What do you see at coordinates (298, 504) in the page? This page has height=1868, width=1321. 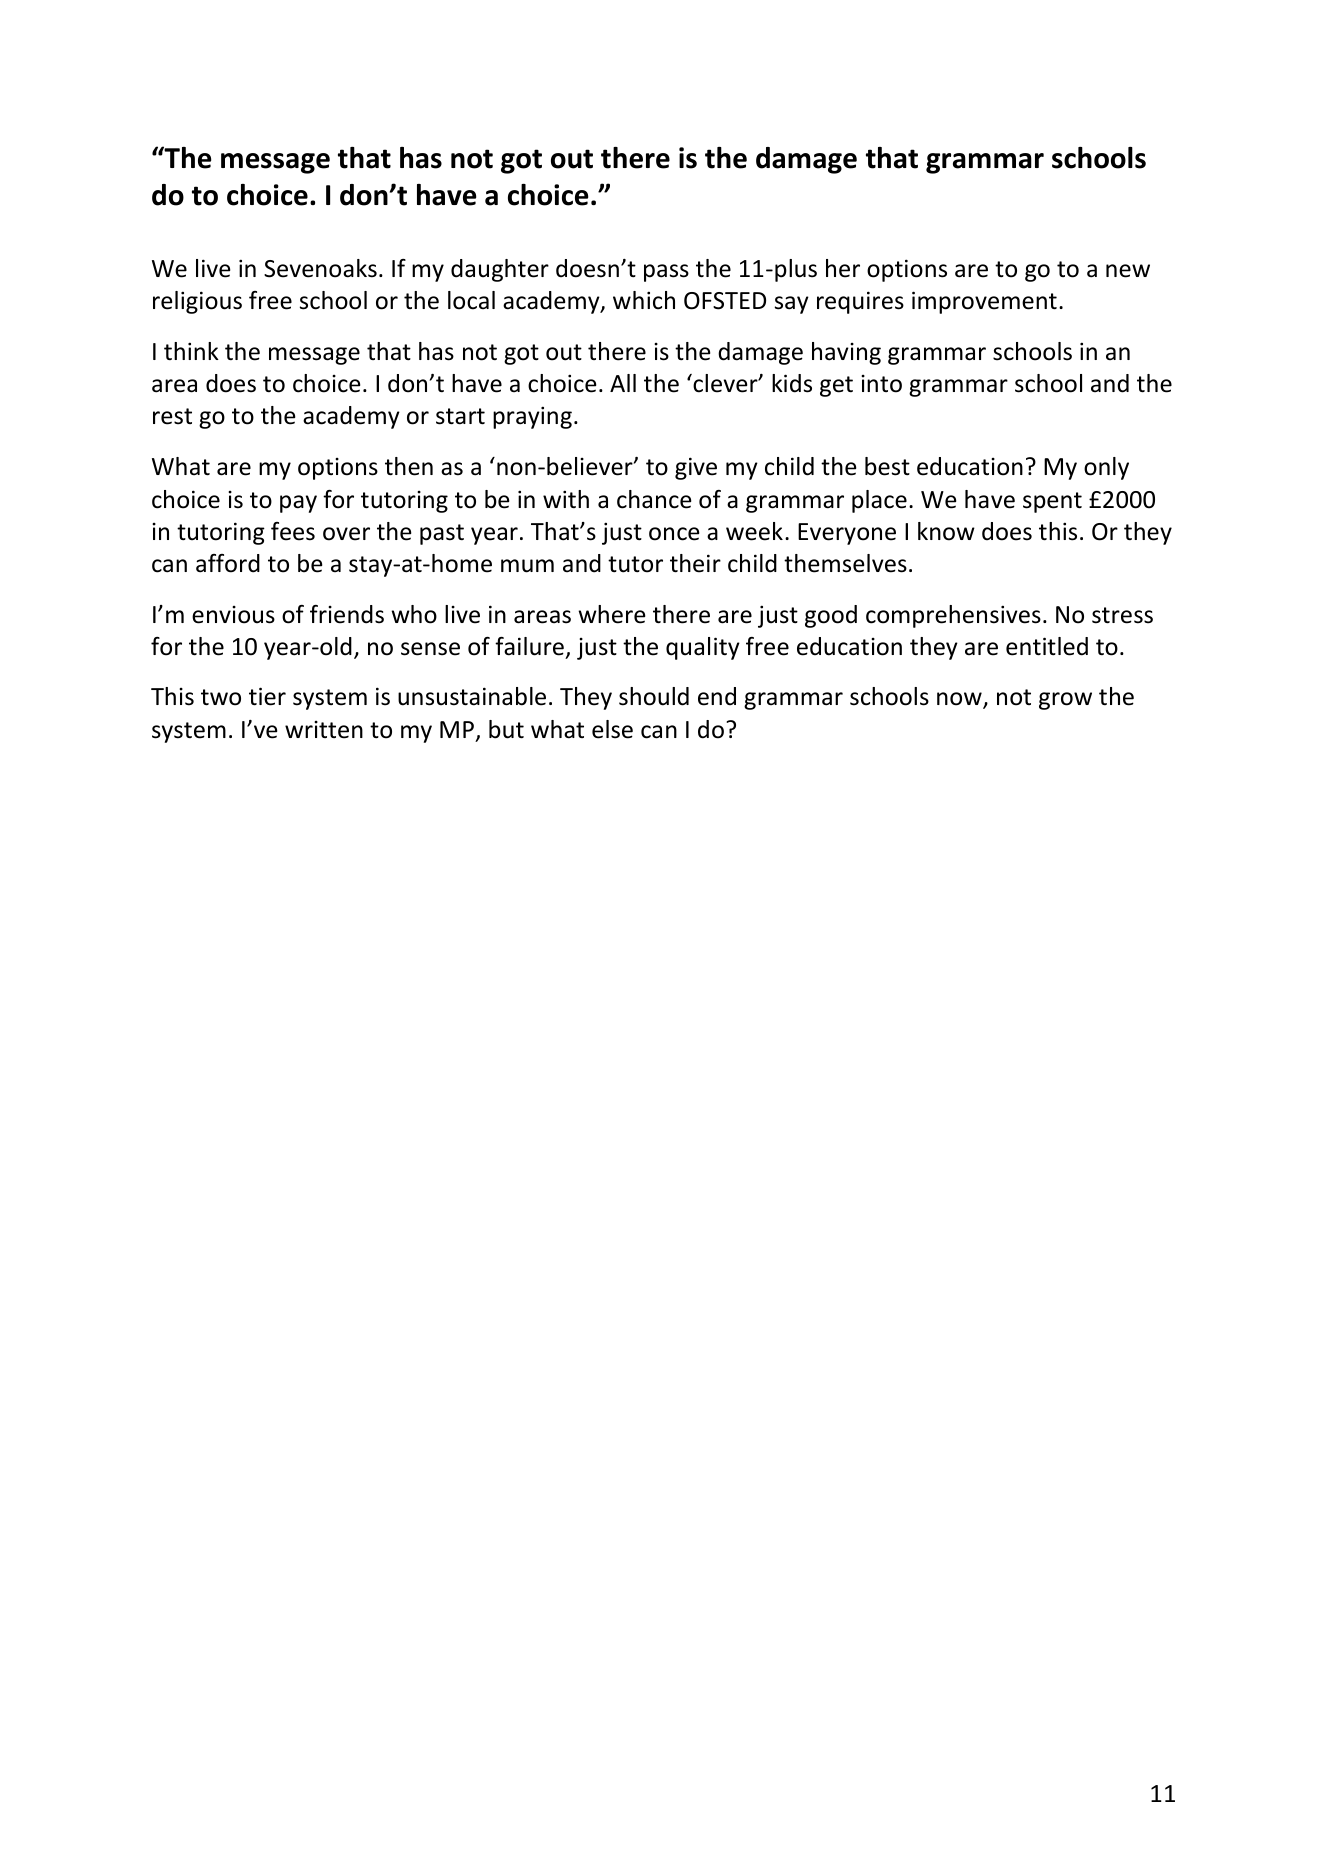 I see `pay` at bounding box center [298, 504].
